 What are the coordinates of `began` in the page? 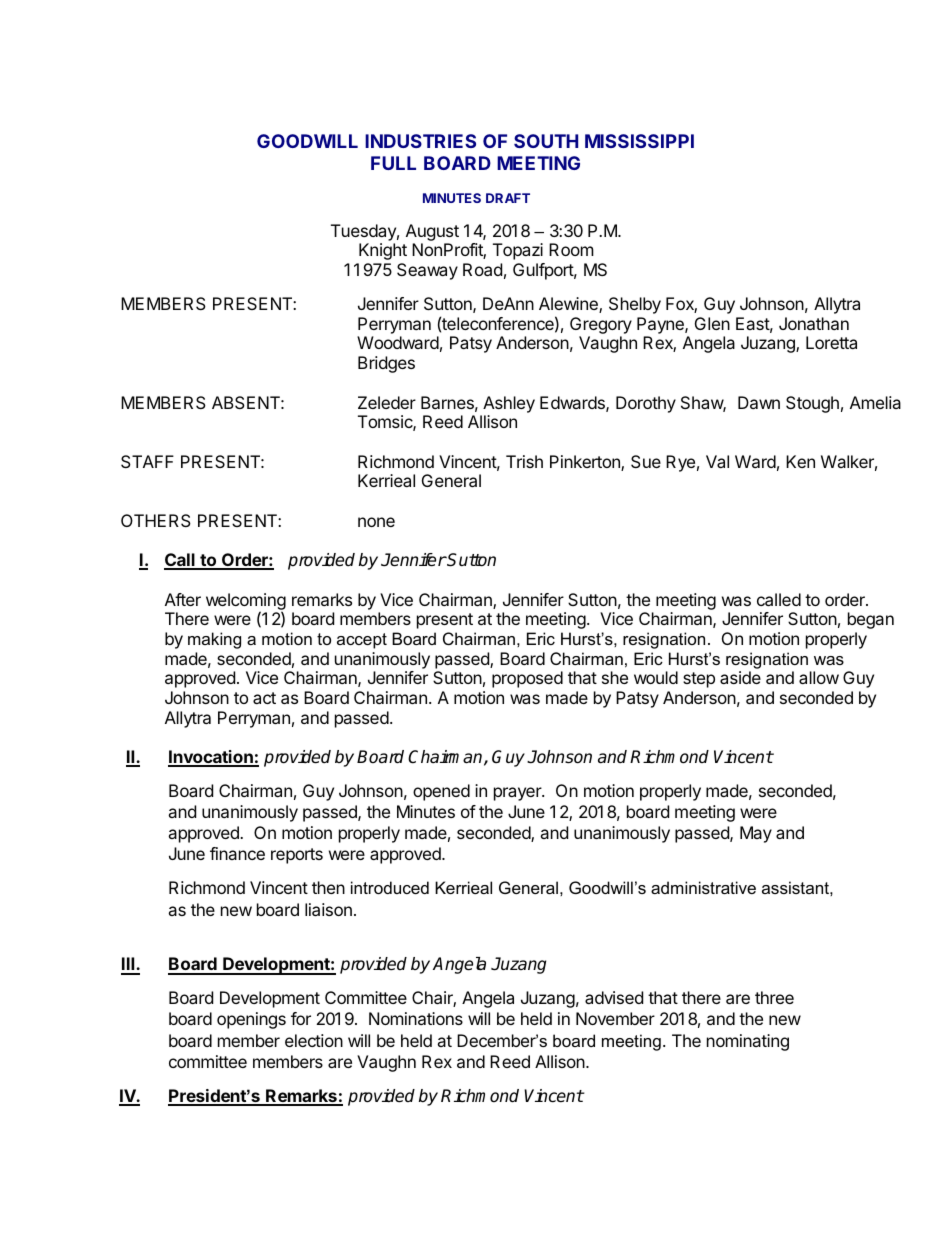 It's located at (871, 620).
